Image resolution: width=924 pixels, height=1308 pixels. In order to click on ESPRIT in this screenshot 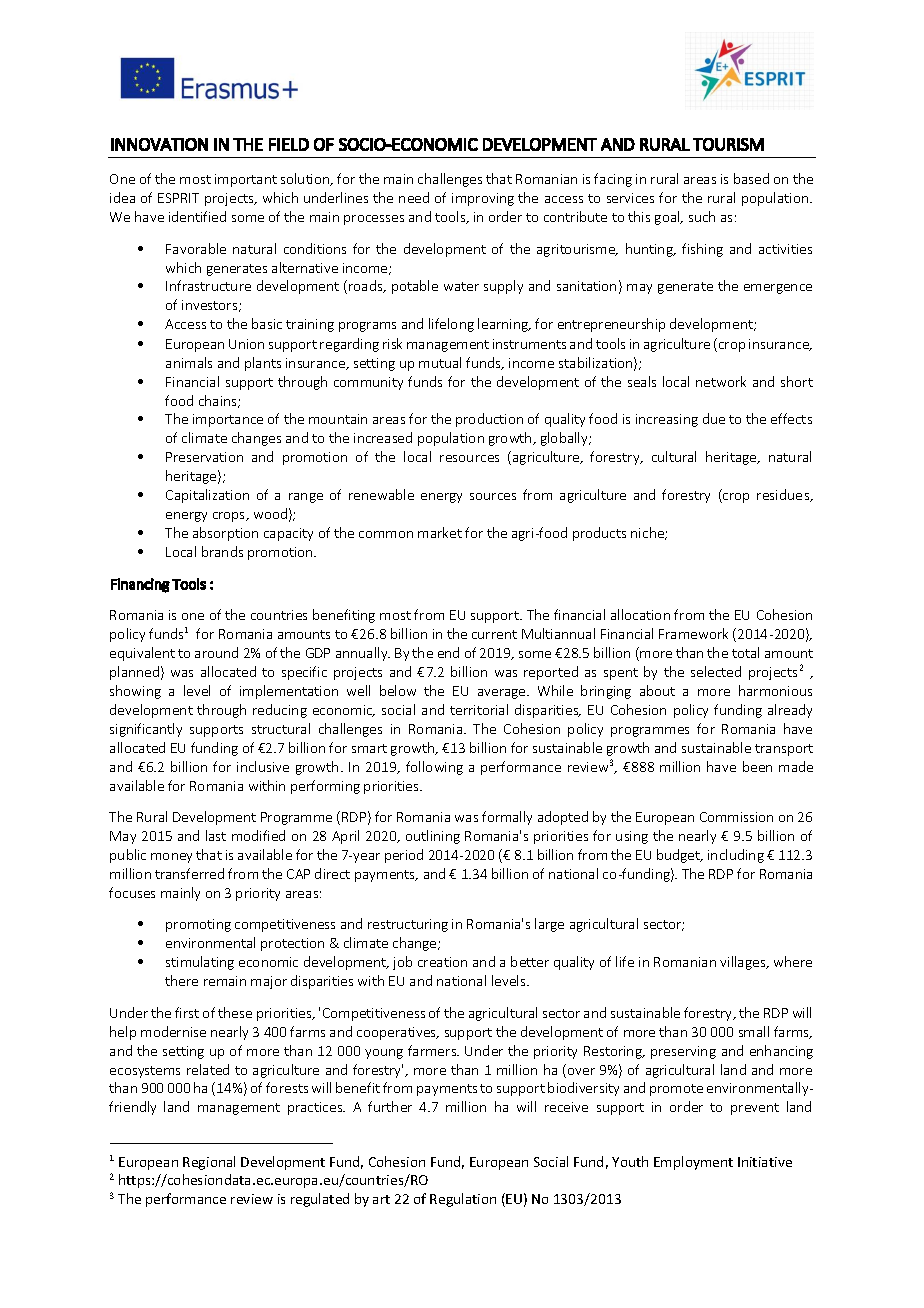, I will do `click(178, 198)`.
